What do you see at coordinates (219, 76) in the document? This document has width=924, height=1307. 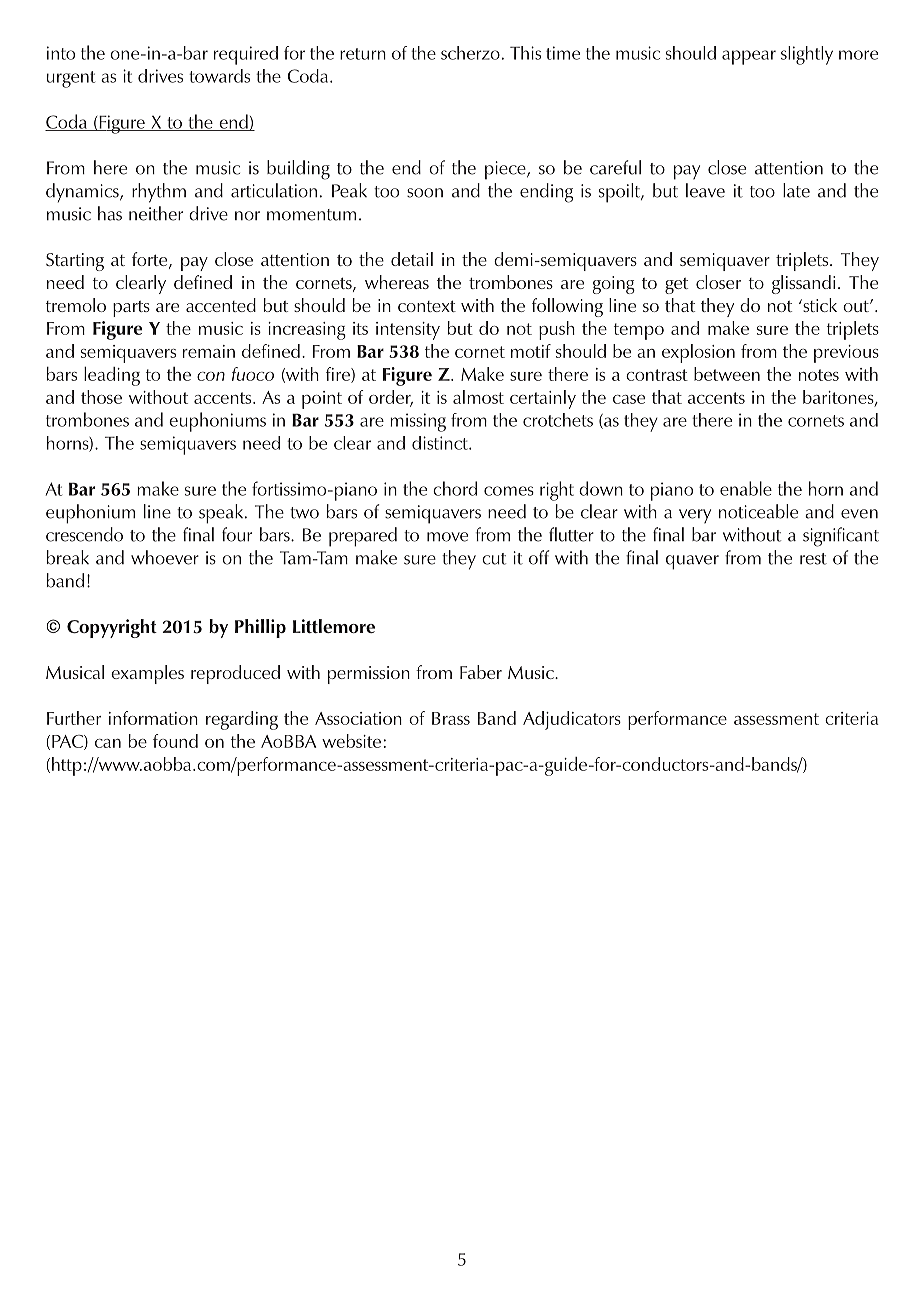 I see `towards` at bounding box center [219, 76].
